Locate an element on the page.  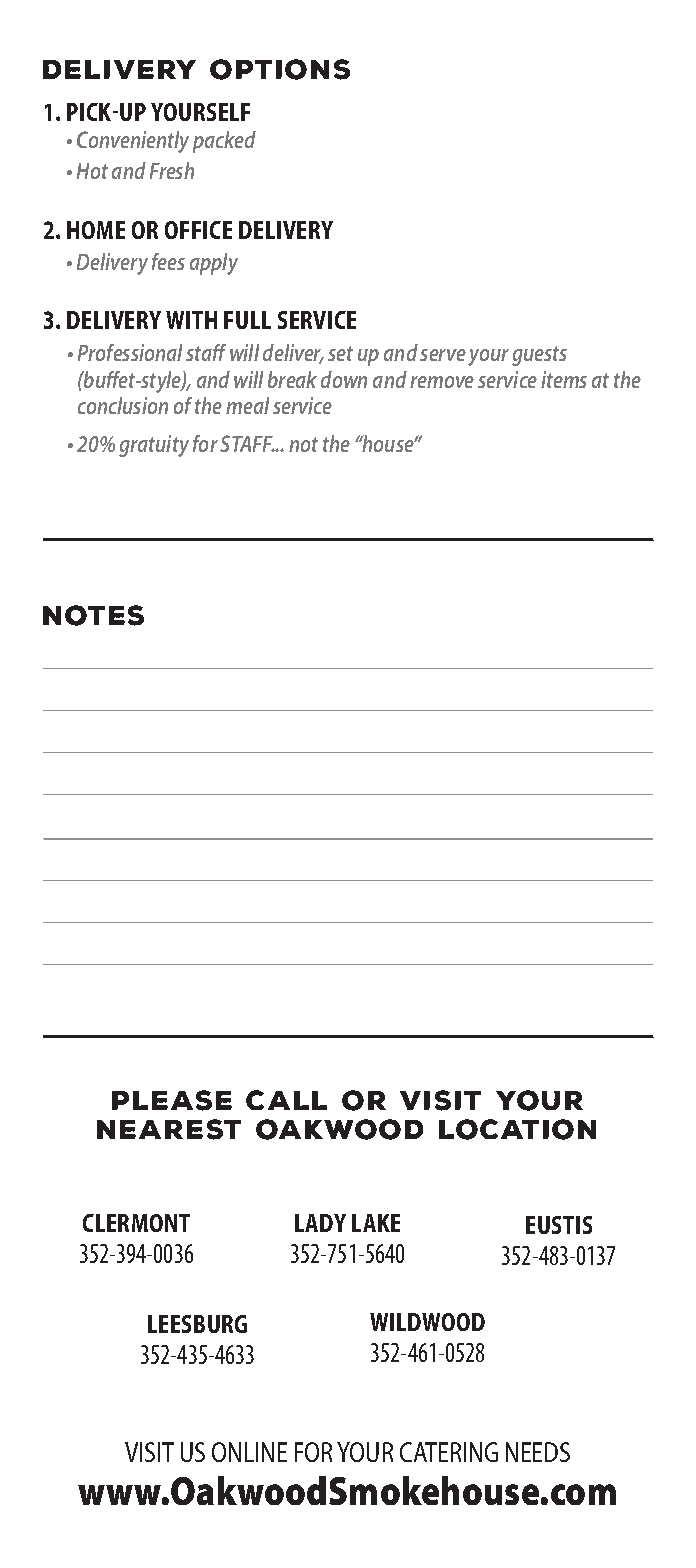
OPTIONS is located at coordinates (280, 69).
